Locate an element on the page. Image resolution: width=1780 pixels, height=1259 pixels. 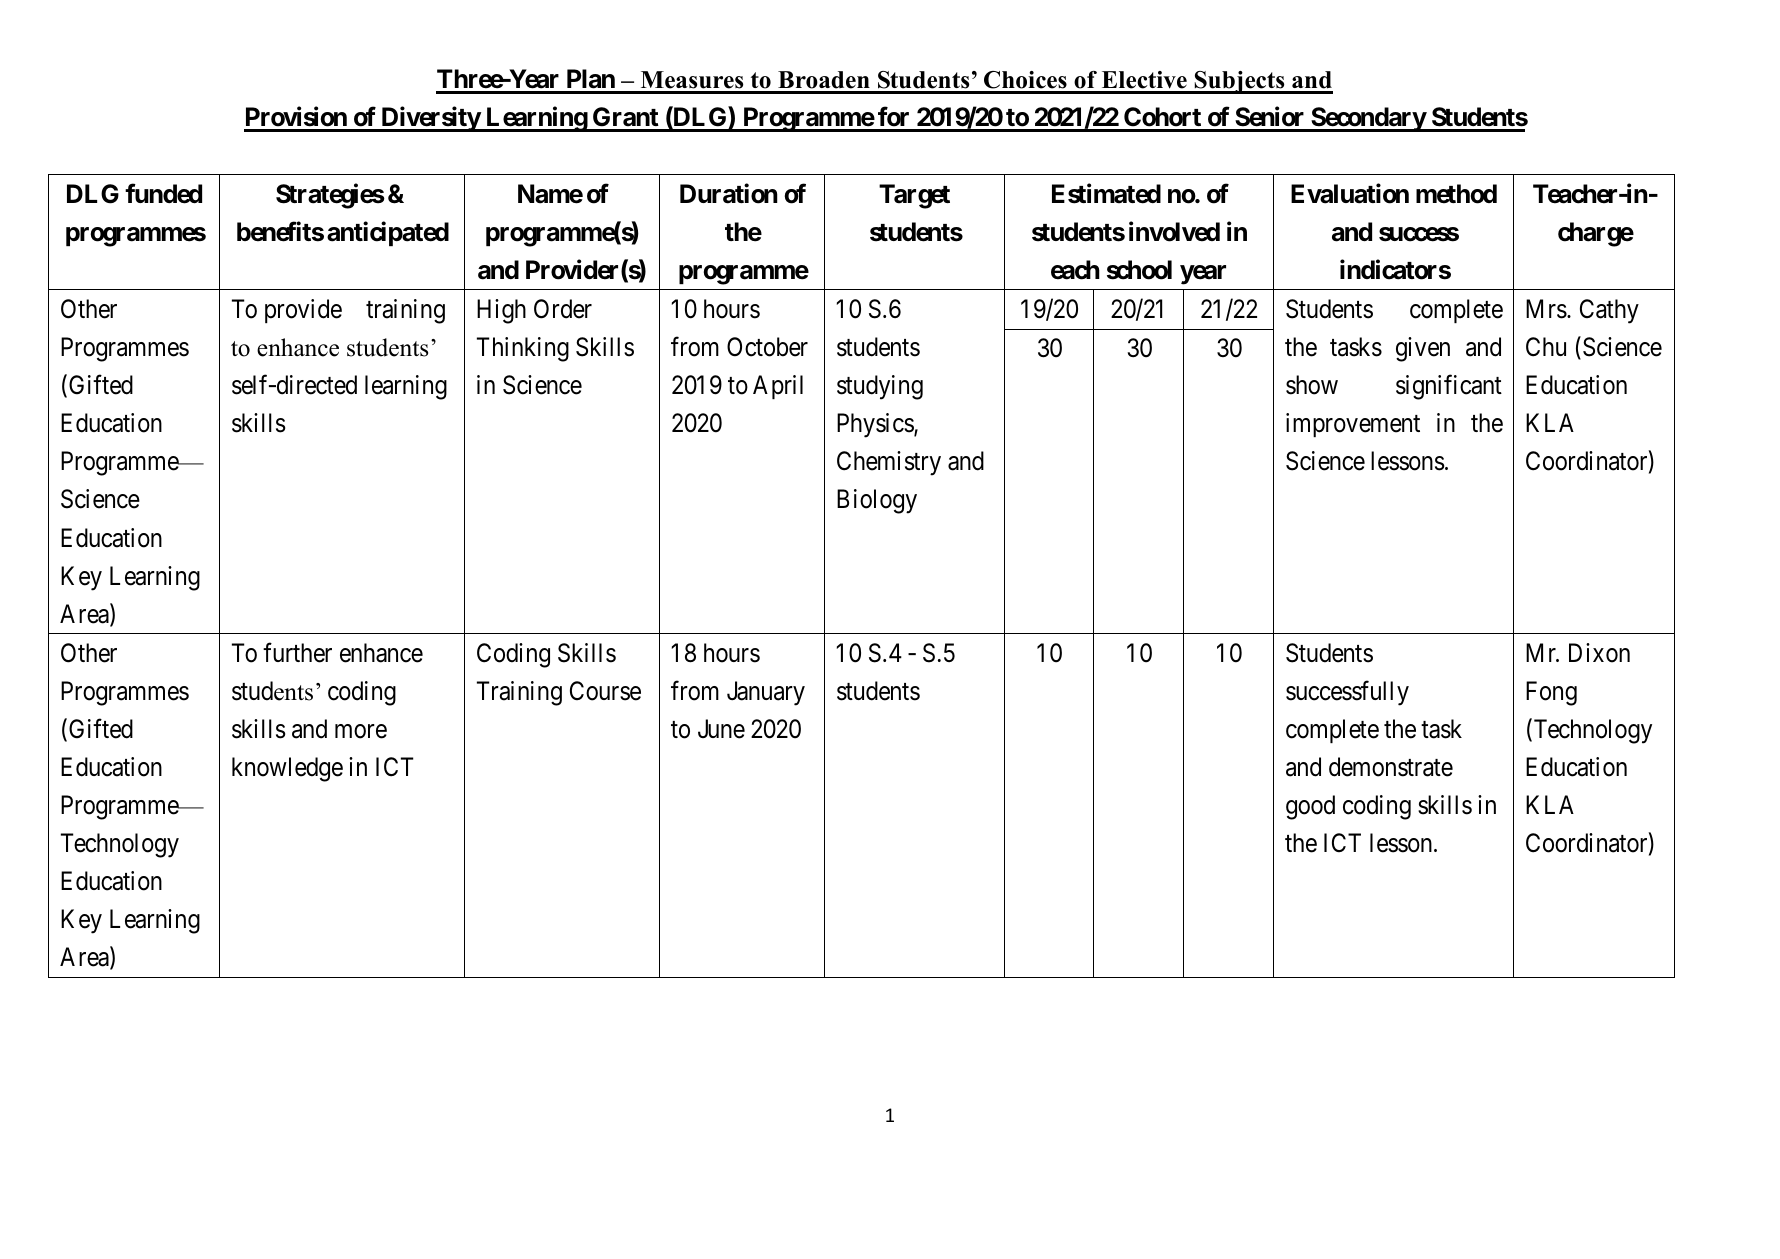
method is located at coordinates (1456, 194).
